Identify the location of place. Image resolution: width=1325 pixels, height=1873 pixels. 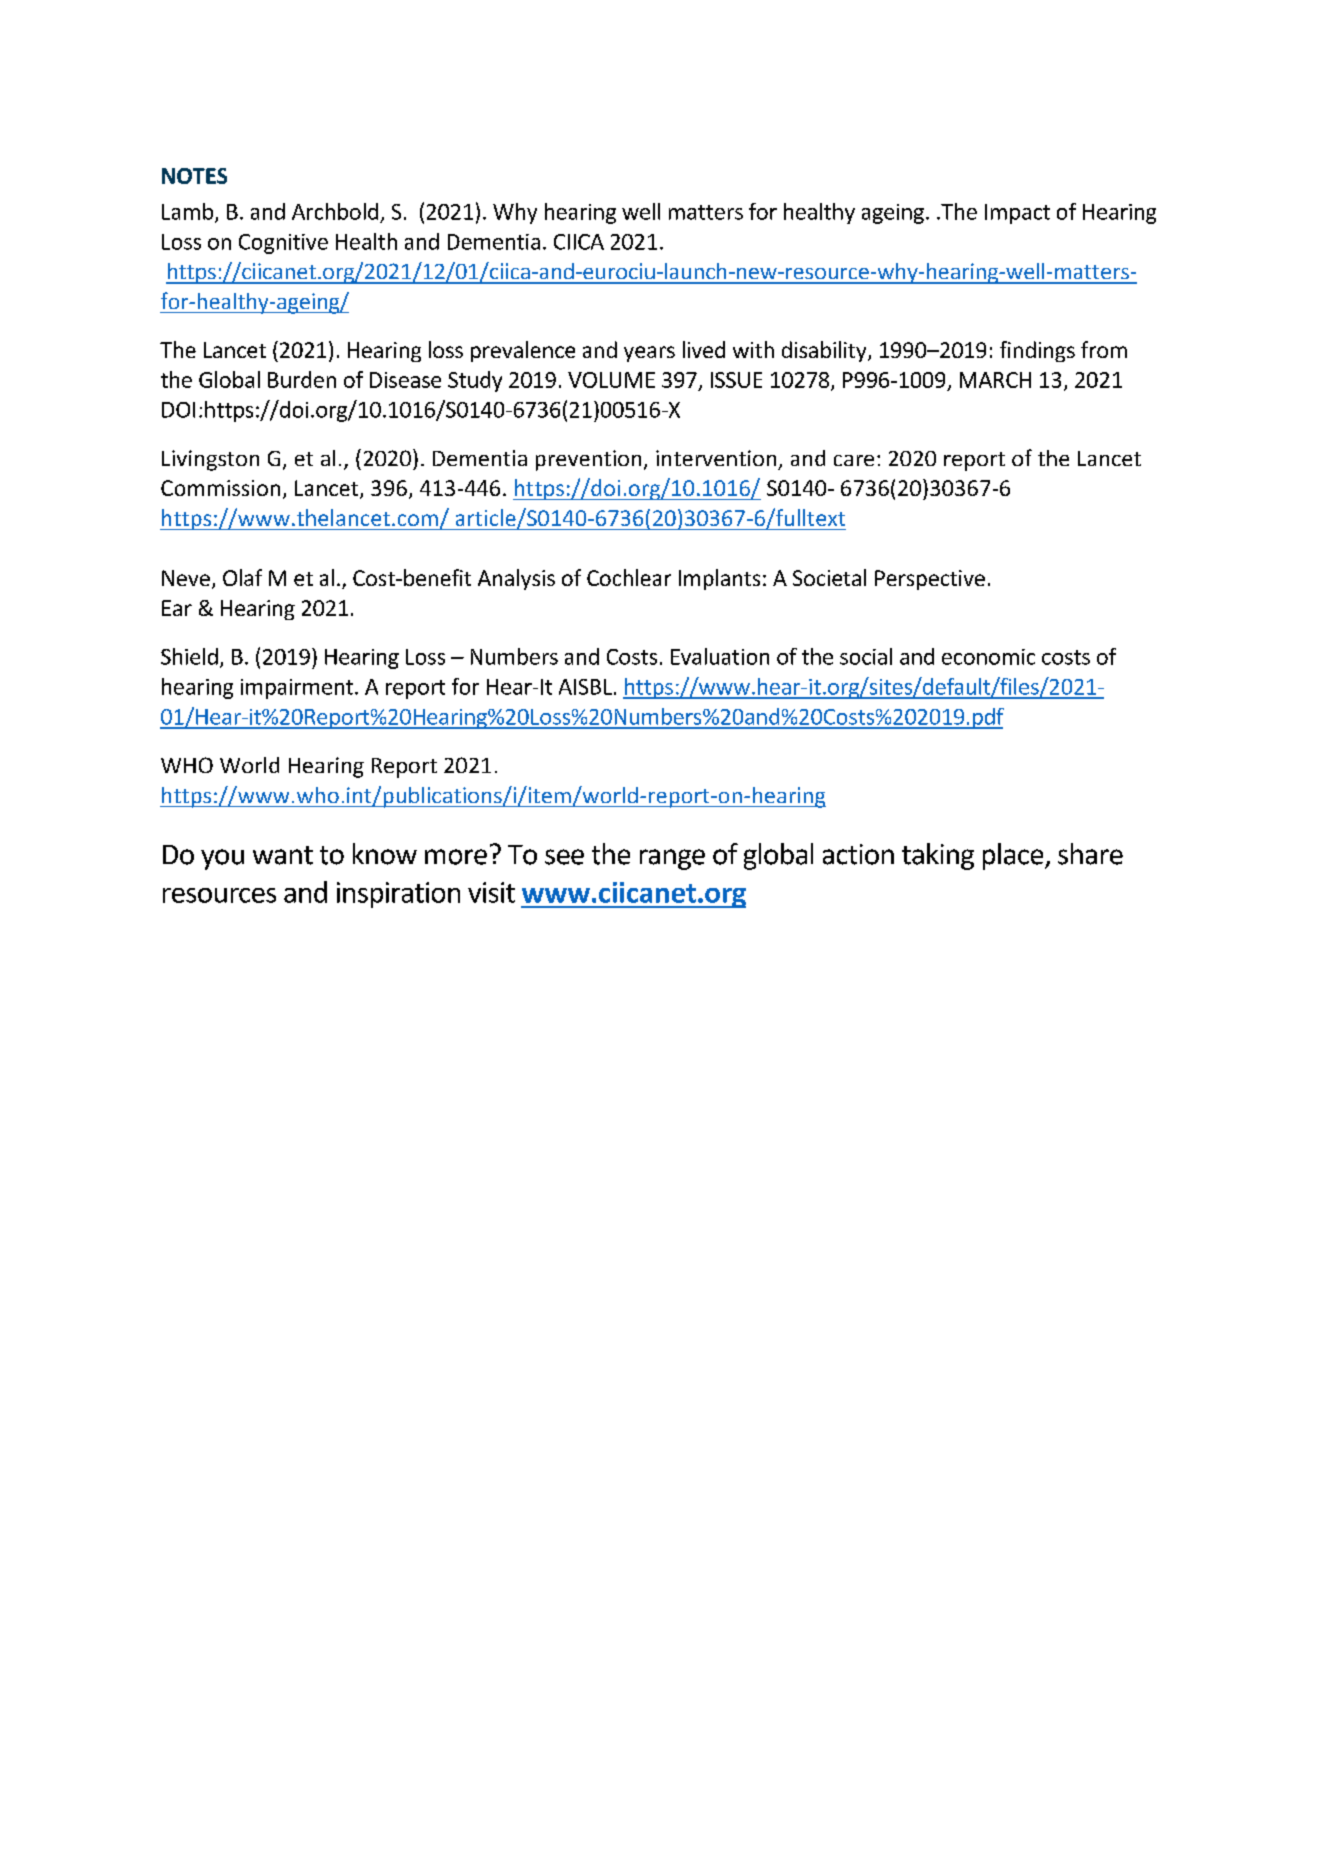
(1014, 856).
